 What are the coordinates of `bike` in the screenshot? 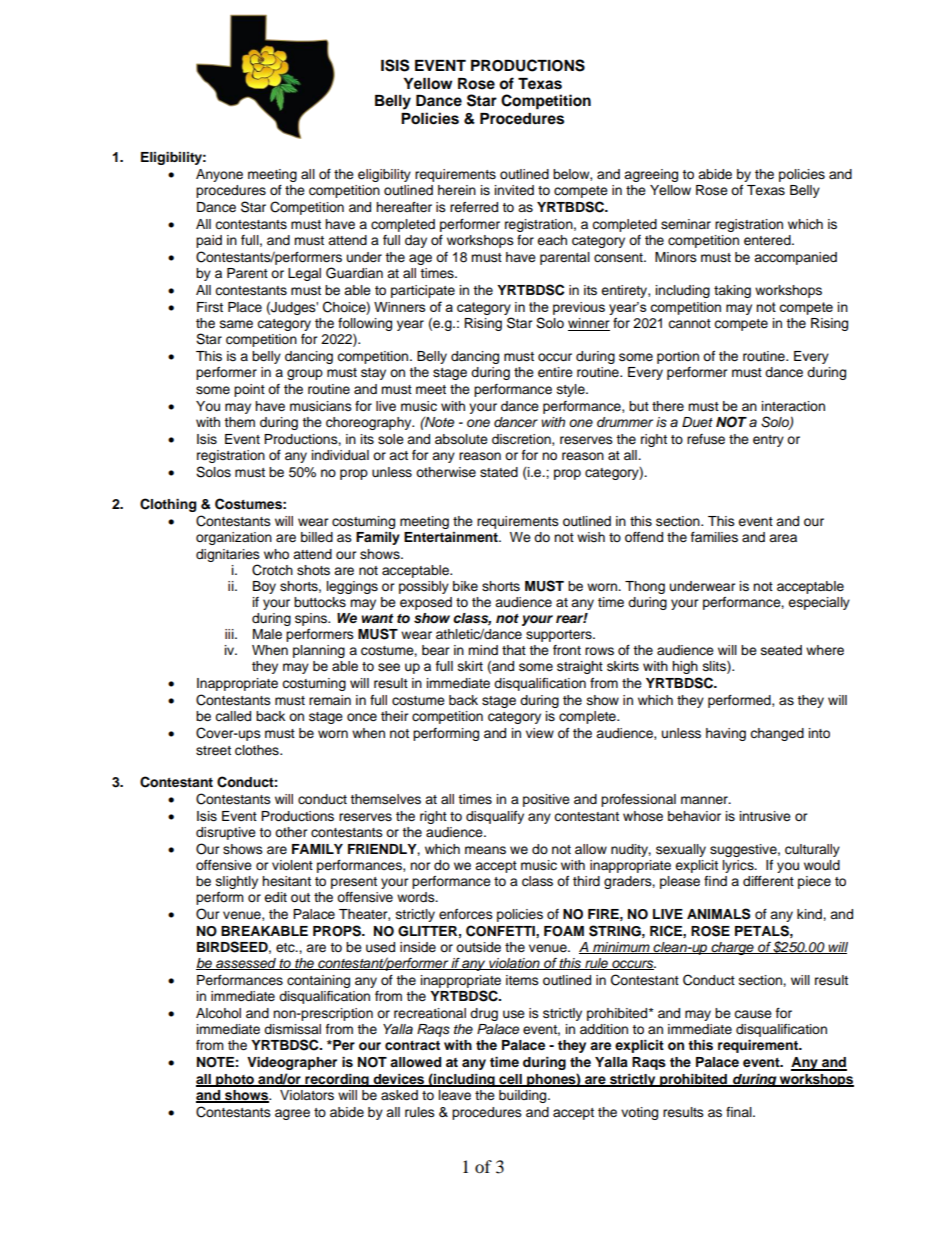 It's located at (465, 586).
